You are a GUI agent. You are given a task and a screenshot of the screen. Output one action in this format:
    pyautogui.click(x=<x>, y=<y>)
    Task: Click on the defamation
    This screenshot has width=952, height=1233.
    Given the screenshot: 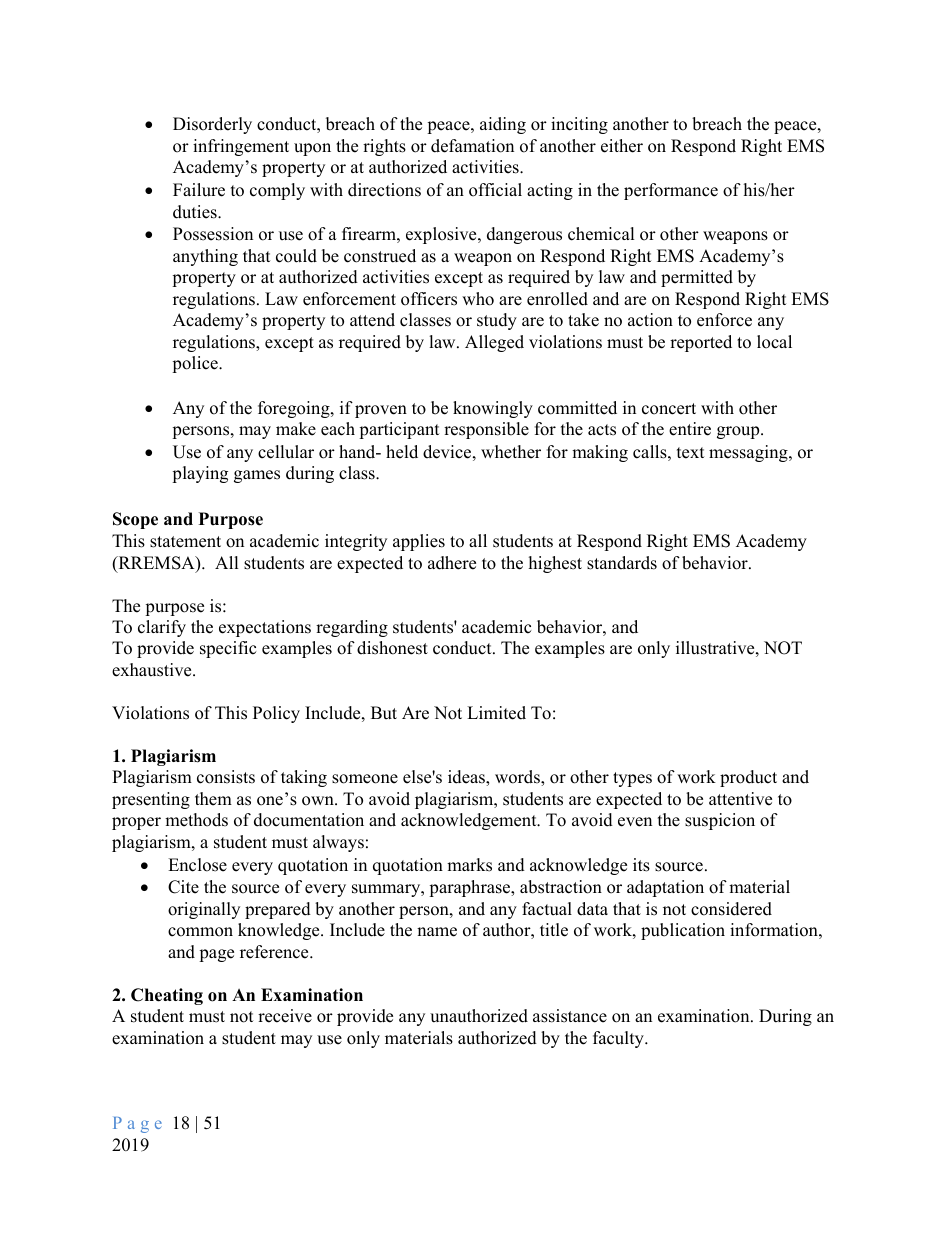 What is the action you would take?
    pyautogui.click(x=472, y=146)
